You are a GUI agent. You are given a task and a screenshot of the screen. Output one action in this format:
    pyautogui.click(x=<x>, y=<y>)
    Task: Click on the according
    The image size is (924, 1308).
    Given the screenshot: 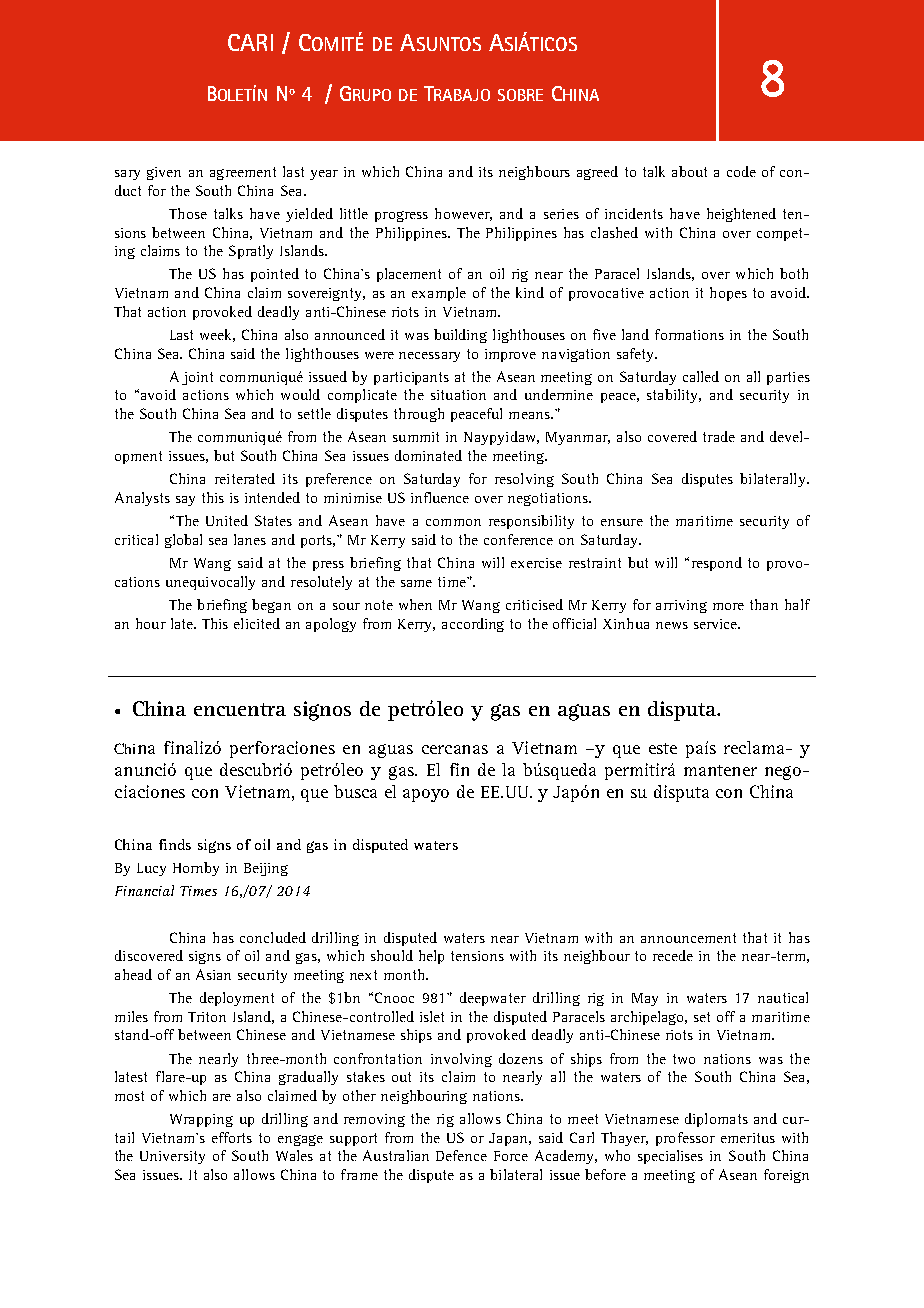 What is the action you would take?
    pyautogui.click(x=473, y=625)
